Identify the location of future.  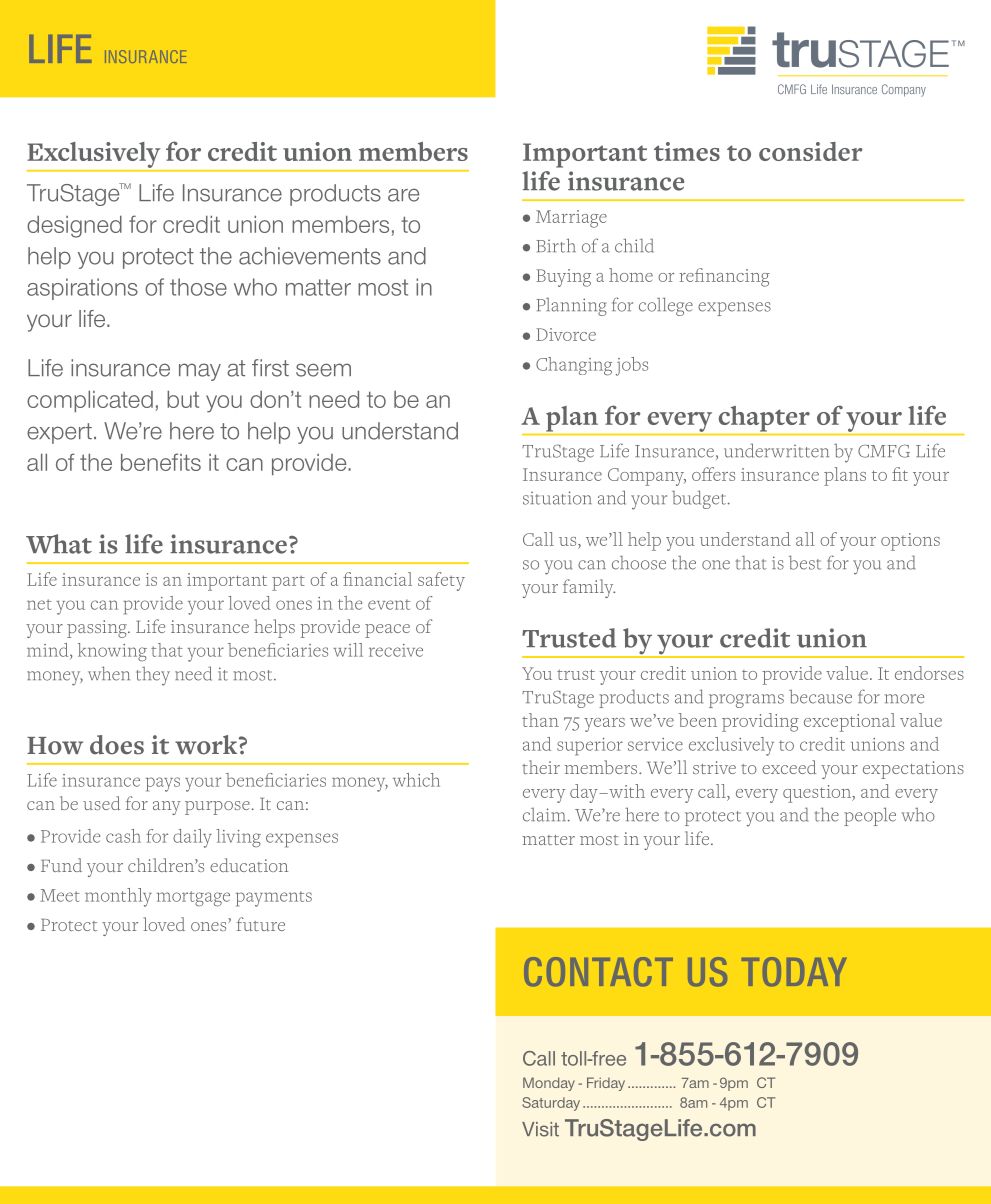
(261, 924).
